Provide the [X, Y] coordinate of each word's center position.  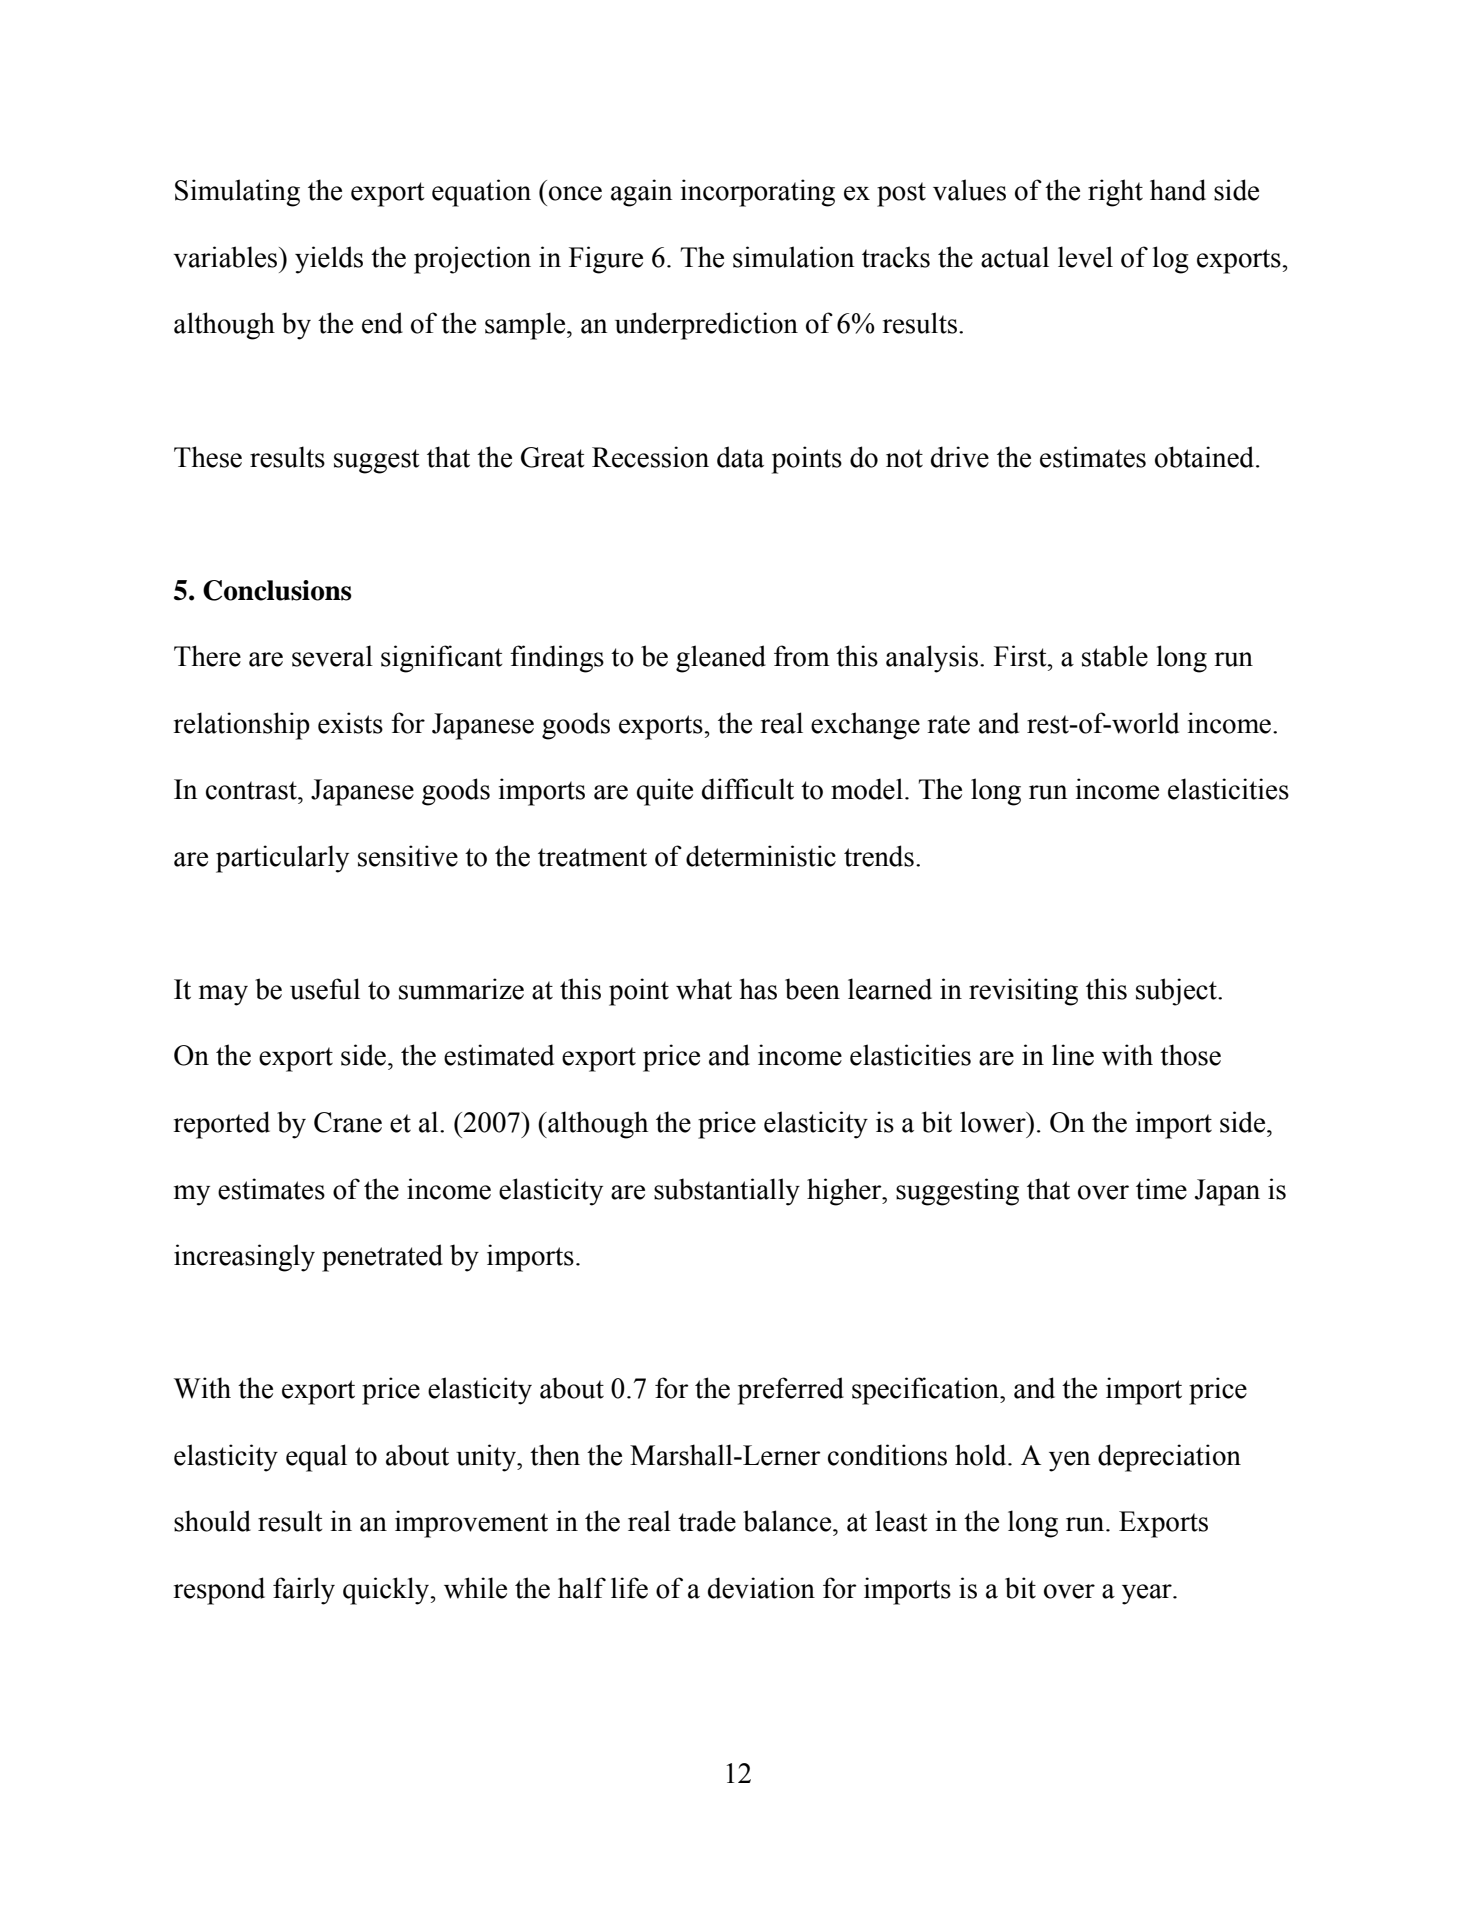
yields [329, 260]
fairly [304, 1591]
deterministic [761, 856]
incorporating [758, 193]
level [1085, 257]
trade [707, 1521]
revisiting [1023, 992]
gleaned [721, 659]
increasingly [244, 1258]
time [1161, 1189]
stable [1115, 656]
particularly [282, 859]
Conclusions [277, 590]
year [1148, 1594]
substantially [727, 1192]
